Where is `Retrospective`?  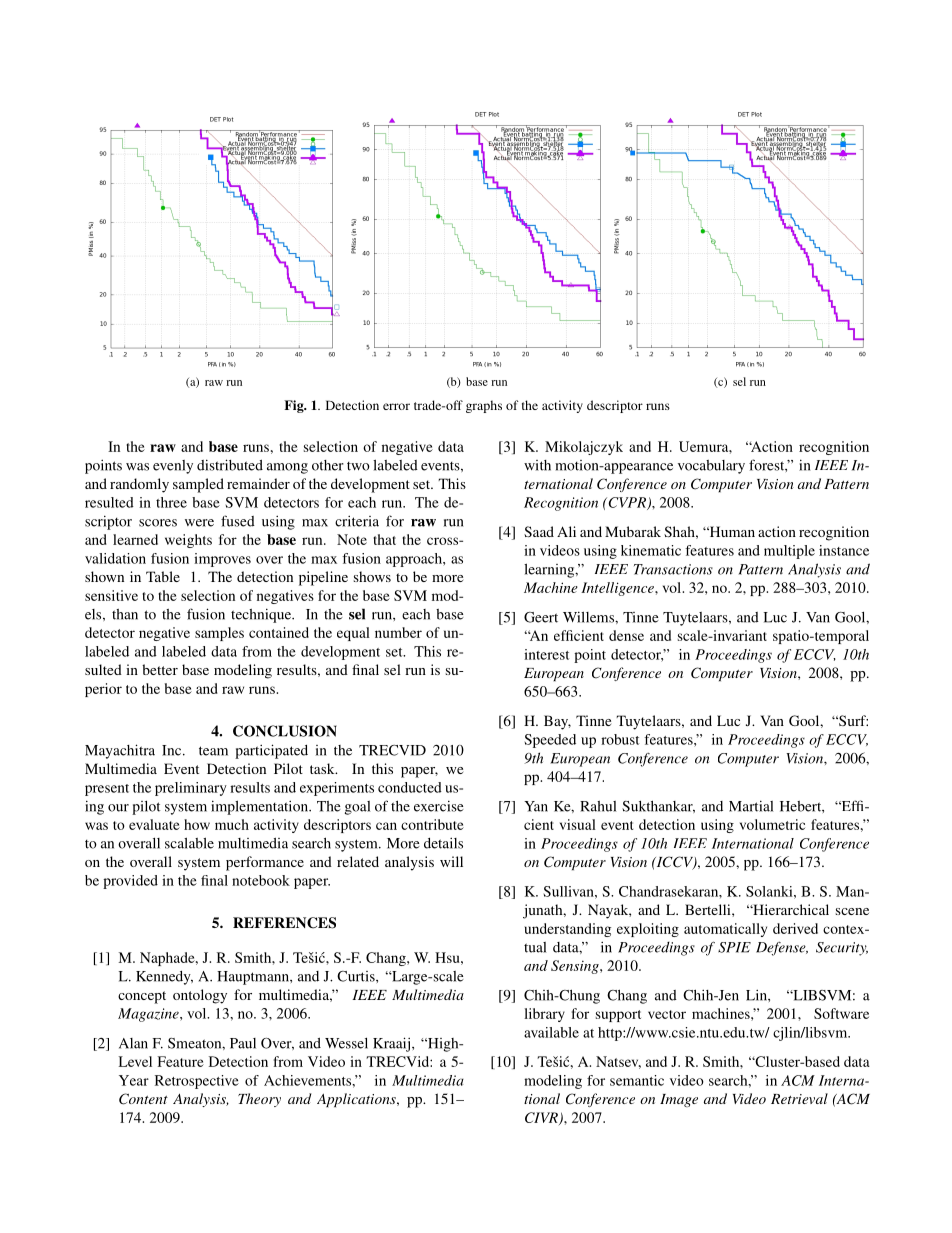 Retrospective is located at coordinates (197, 1082).
